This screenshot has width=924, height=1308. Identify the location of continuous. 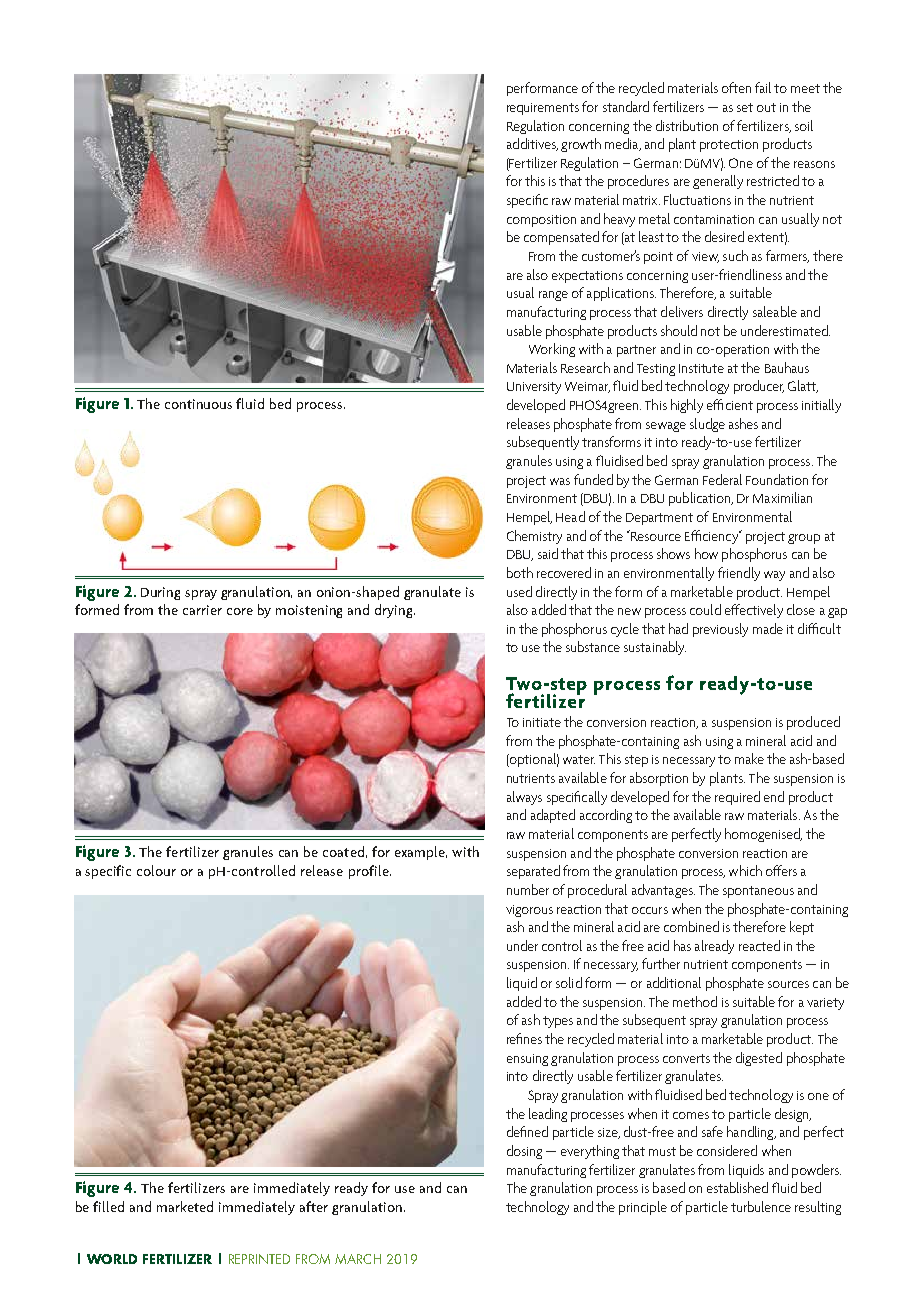
(198, 404).
